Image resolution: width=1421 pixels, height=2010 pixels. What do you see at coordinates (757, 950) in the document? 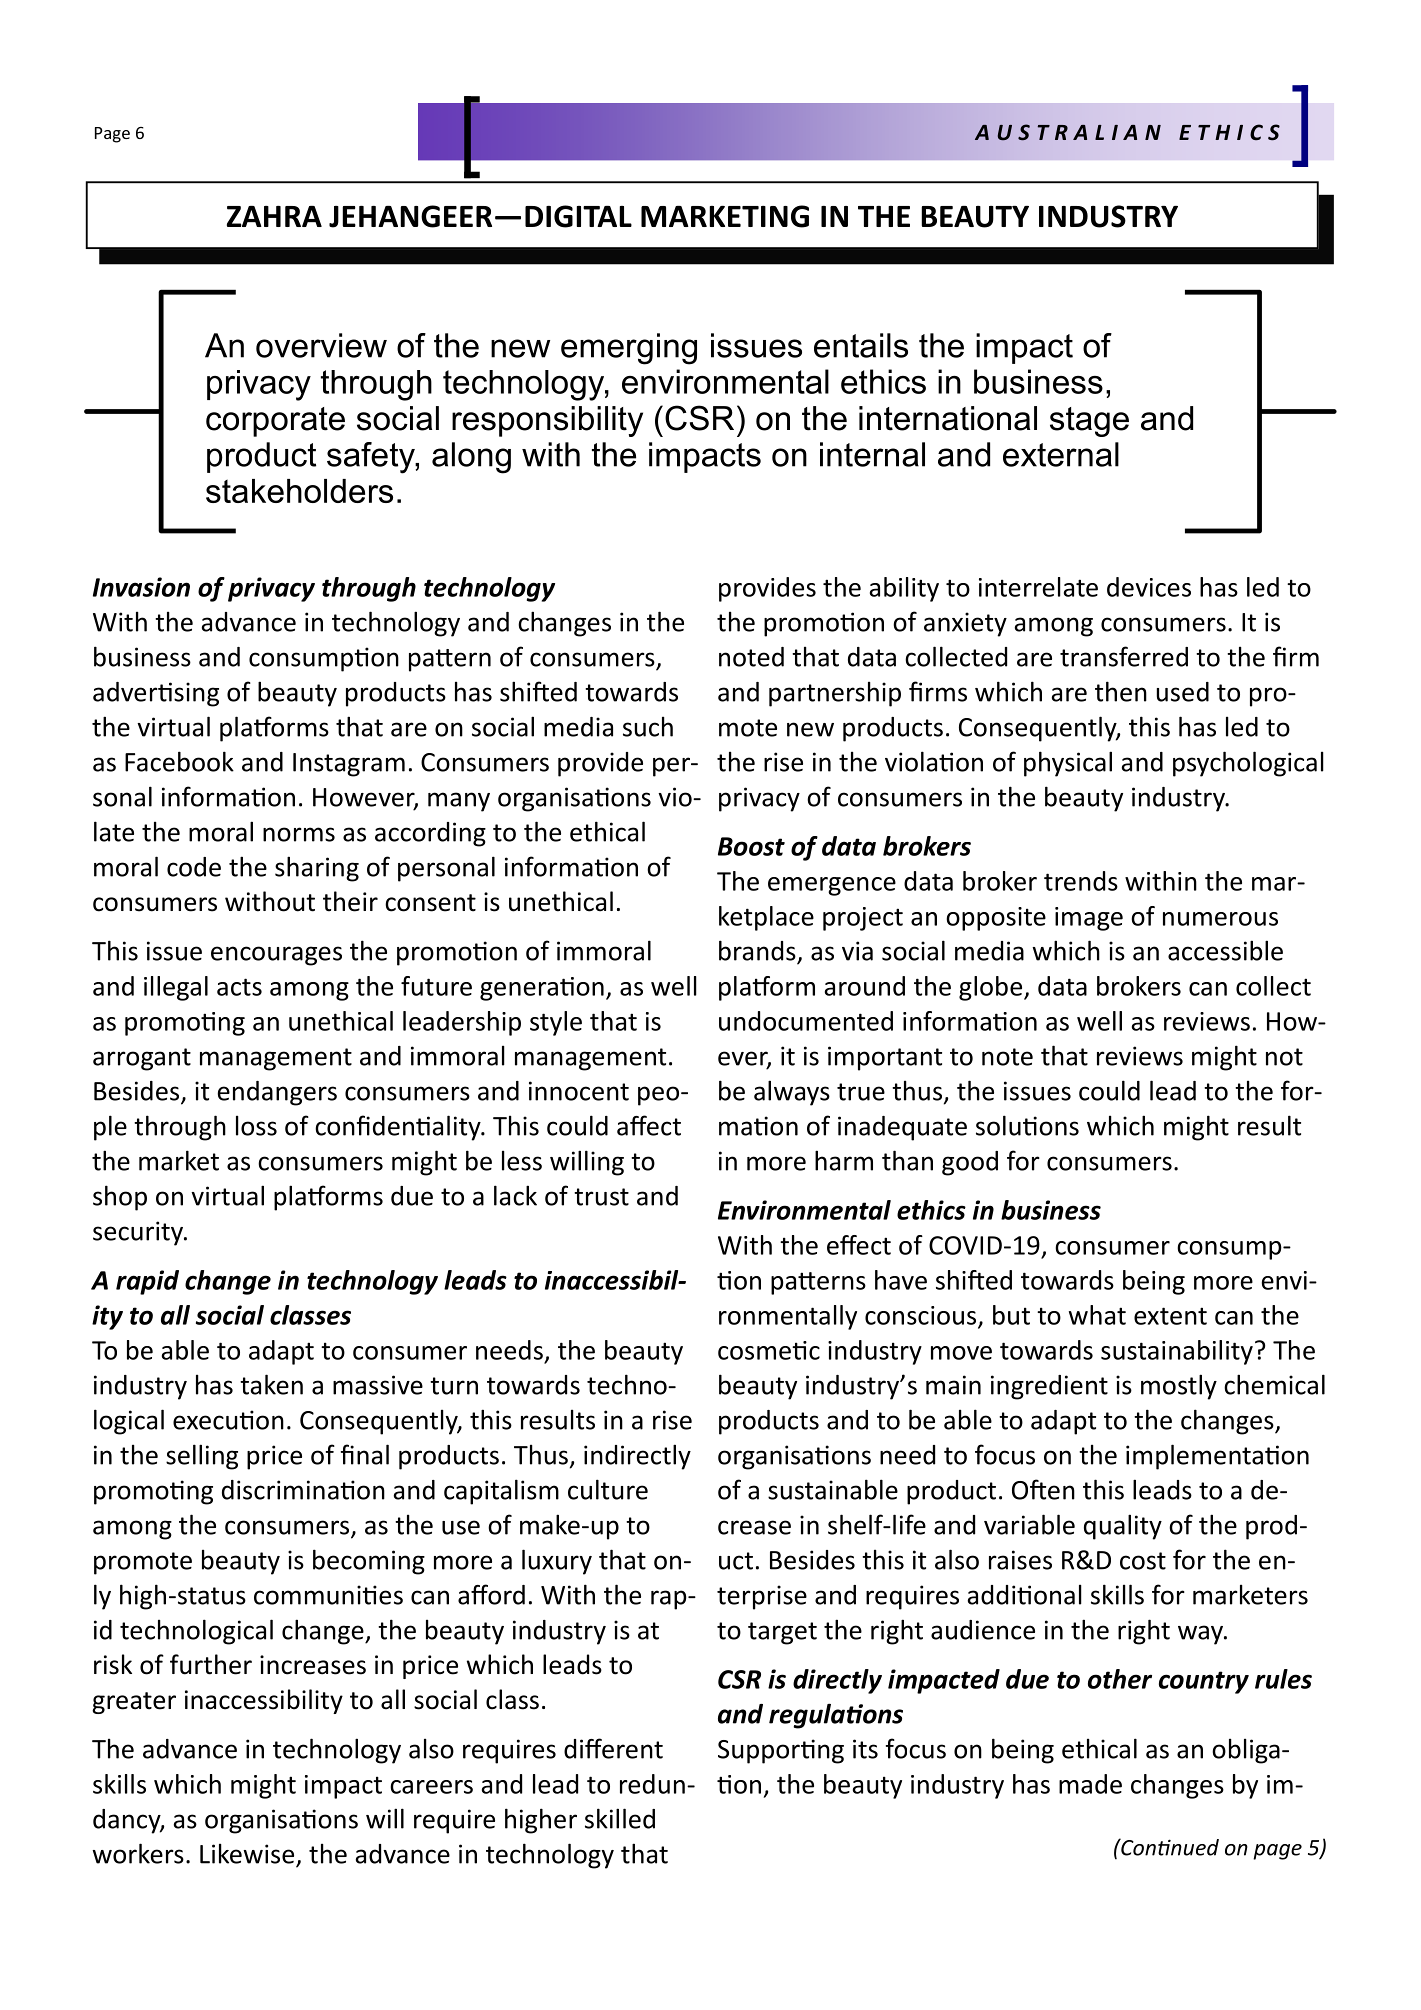
I see `brands` at bounding box center [757, 950].
